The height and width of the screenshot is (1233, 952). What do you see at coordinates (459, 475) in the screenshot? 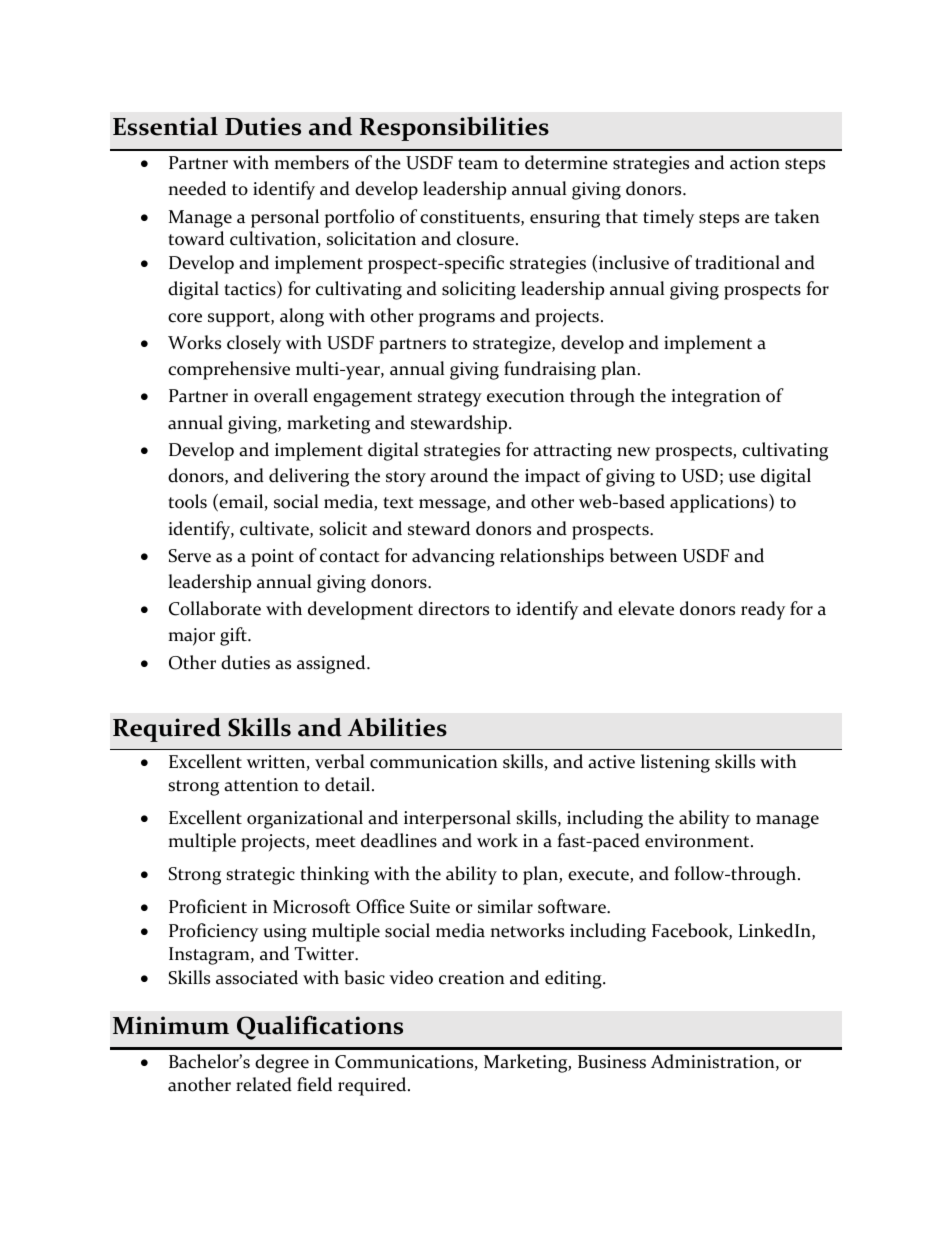
I see `around` at bounding box center [459, 475].
